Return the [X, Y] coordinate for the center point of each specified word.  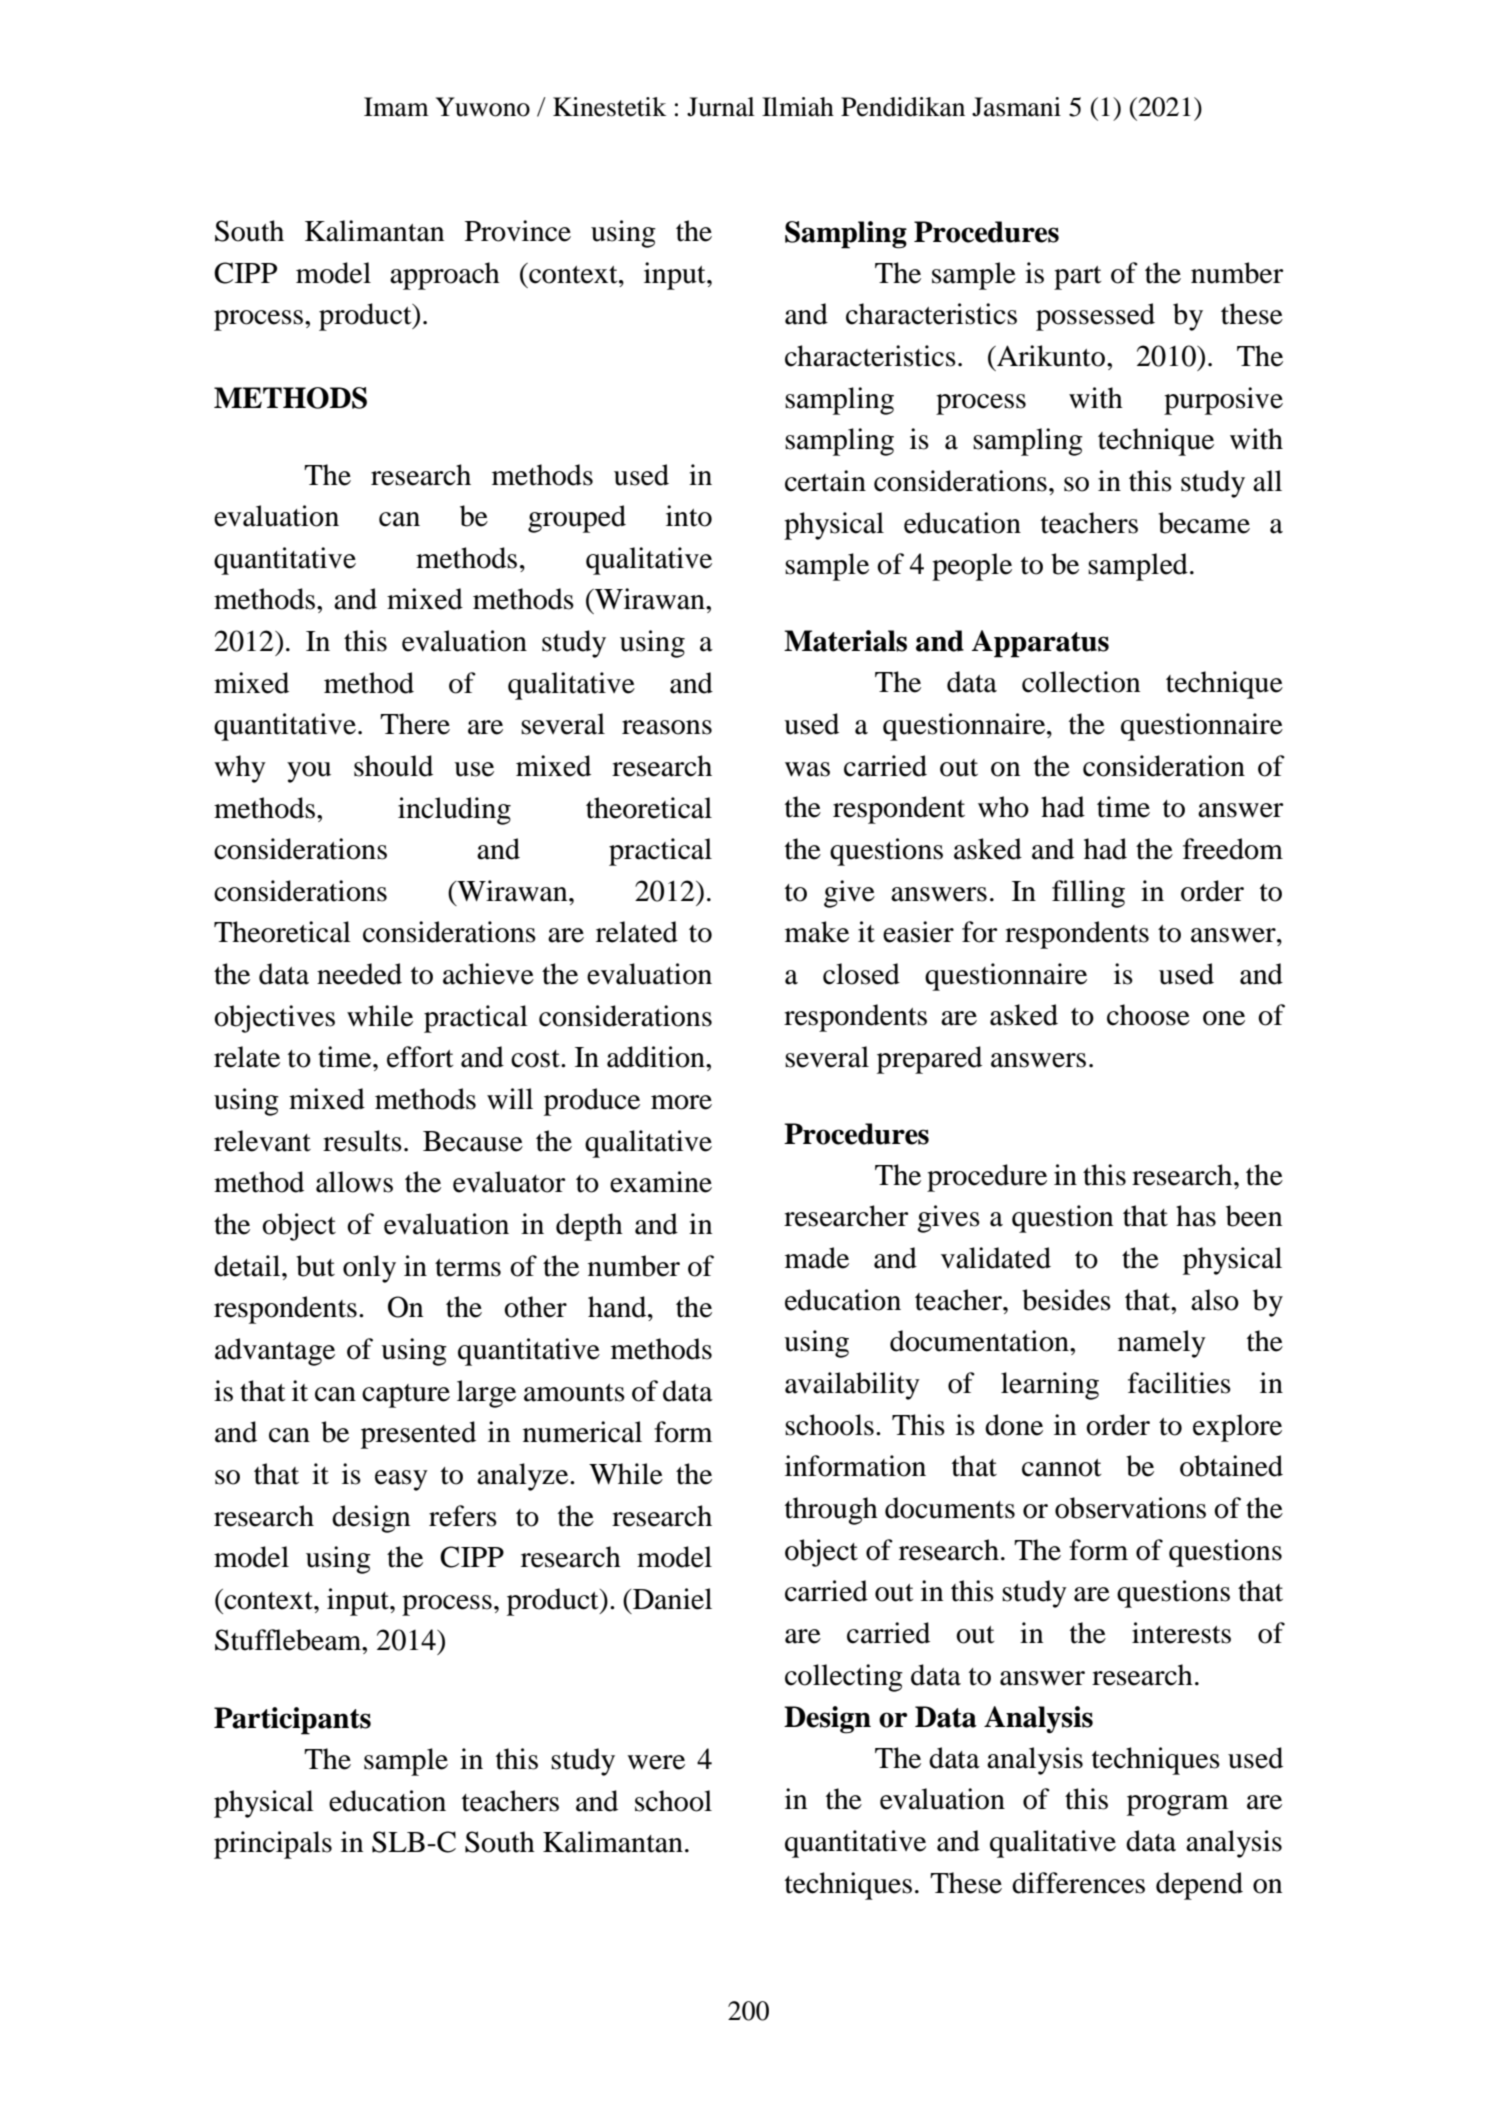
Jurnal [721, 107]
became [1204, 523]
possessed [1095, 317]
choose [1148, 1015]
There [415, 724]
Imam [396, 107]
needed [359, 974]
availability [852, 1386]
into [689, 516]
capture [406, 1396]
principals [273, 1845]
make [817, 932]
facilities [1179, 1383]
